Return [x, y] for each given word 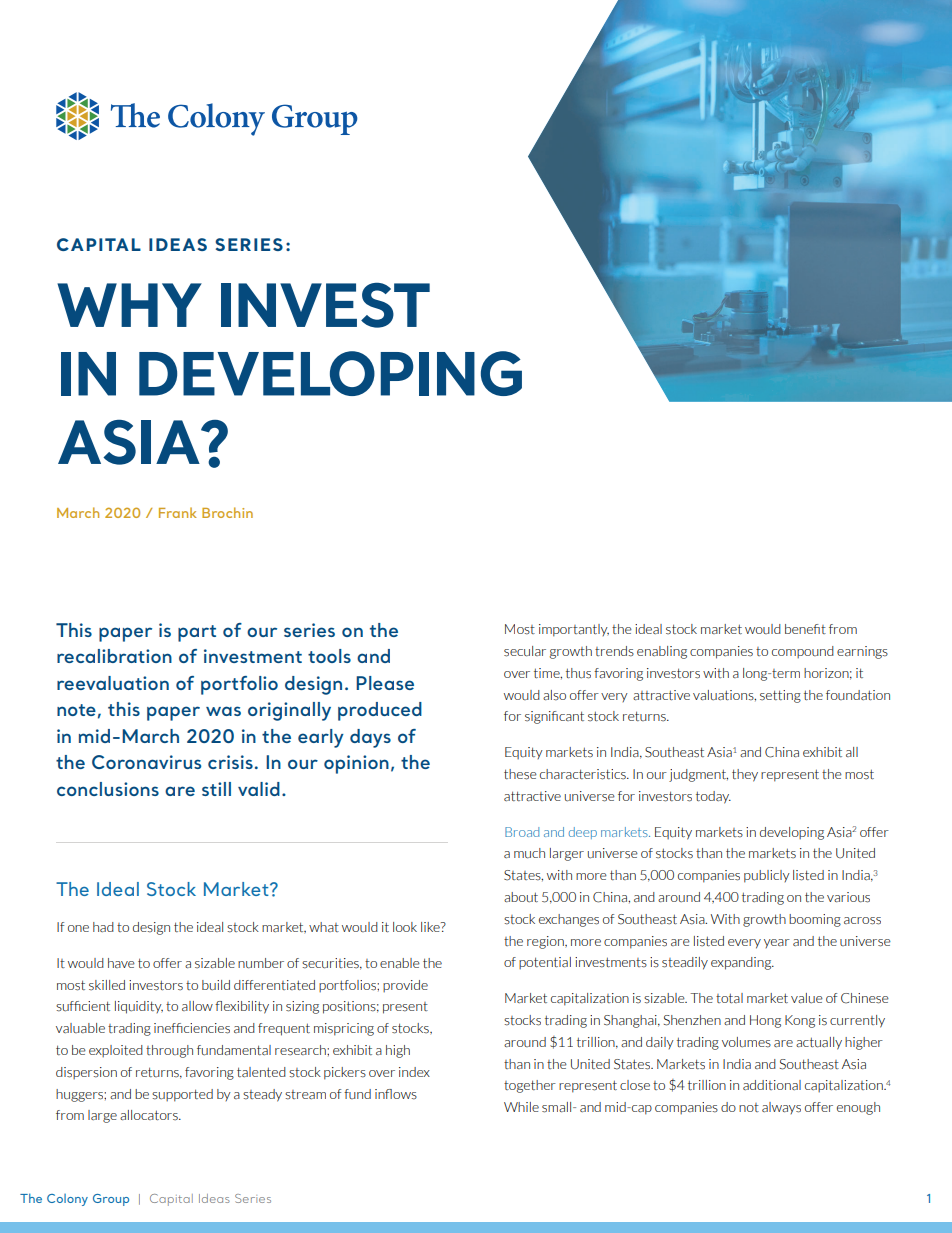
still [216, 789]
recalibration [114, 656]
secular [525, 651]
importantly [574, 630]
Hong [765, 1021]
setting [780, 696]
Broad [522, 832]
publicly [767, 876]
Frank [178, 512]
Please [385, 683]
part [197, 633]
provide [405, 986]
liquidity [139, 1007]
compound [803, 652]
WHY [129, 305]
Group [111, 1200]
